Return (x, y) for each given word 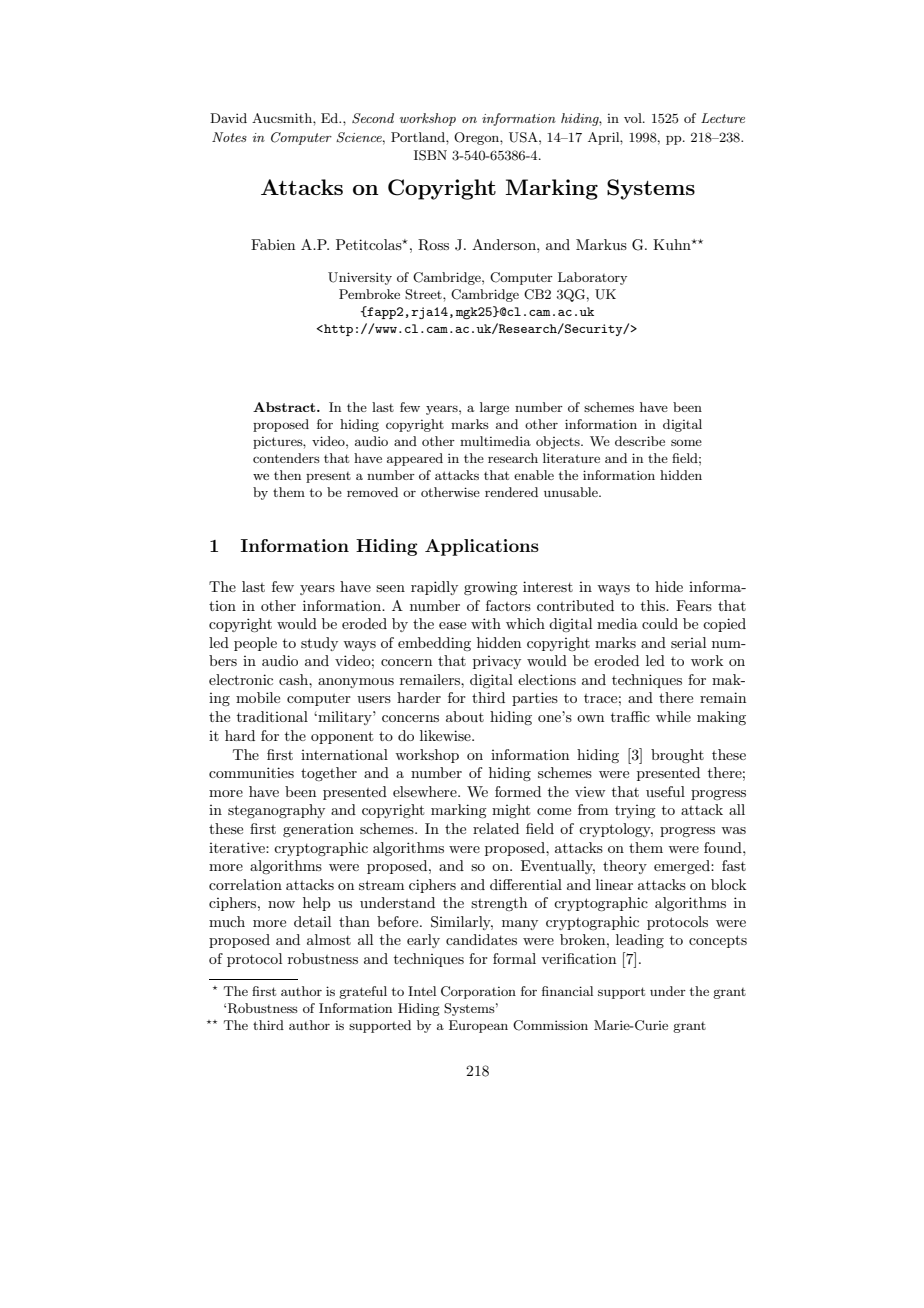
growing (491, 588)
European (478, 1026)
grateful (363, 992)
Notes (229, 137)
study (319, 644)
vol (634, 118)
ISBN (430, 155)
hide (669, 586)
